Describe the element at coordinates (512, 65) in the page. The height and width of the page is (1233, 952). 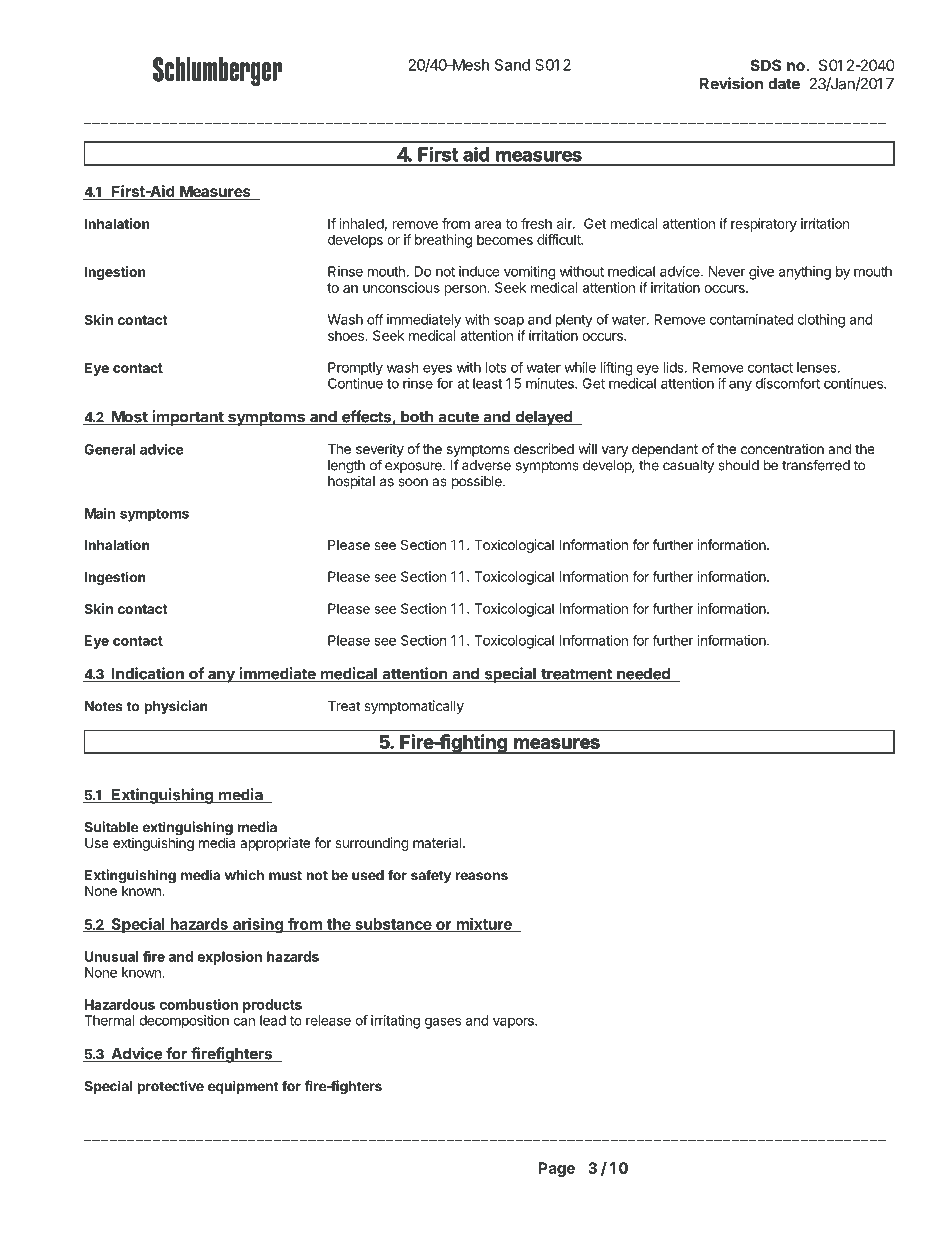
I see `Sand` at that location.
